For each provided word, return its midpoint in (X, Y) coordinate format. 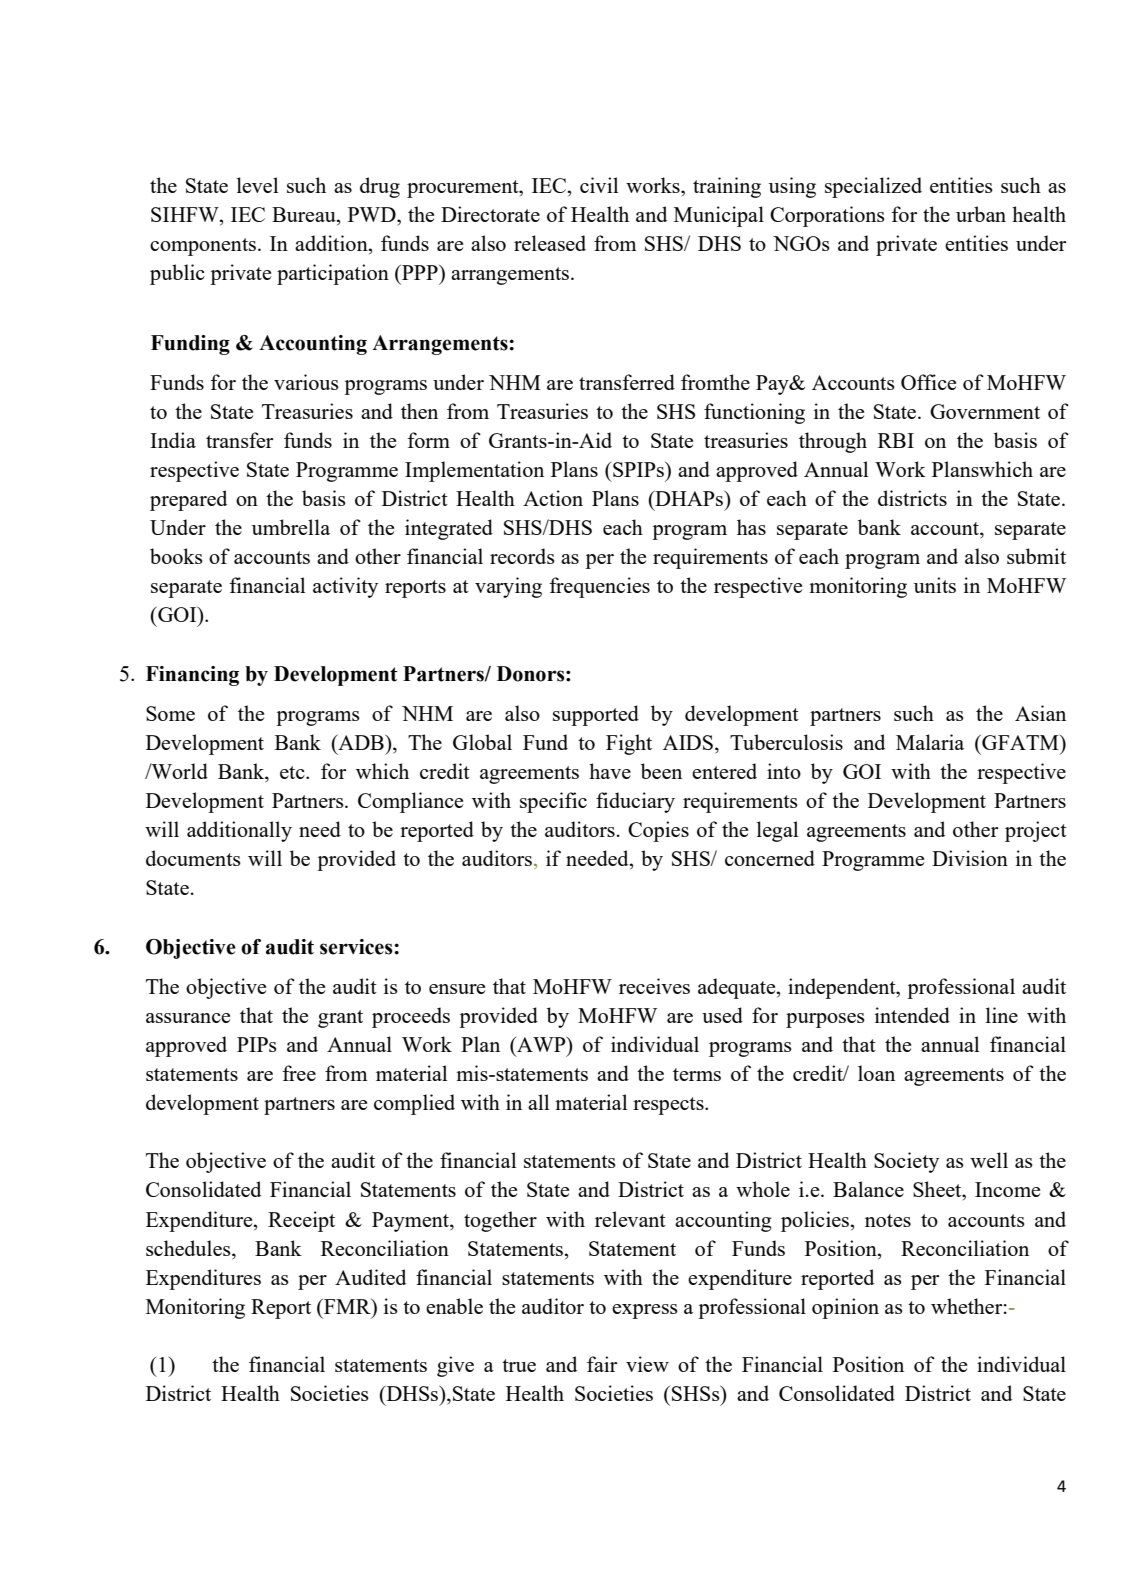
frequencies (599, 587)
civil (599, 185)
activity (345, 587)
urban (981, 214)
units (935, 585)
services (357, 947)
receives (654, 986)
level (257, 185)
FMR (347, 1306)
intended (912, 1015)
